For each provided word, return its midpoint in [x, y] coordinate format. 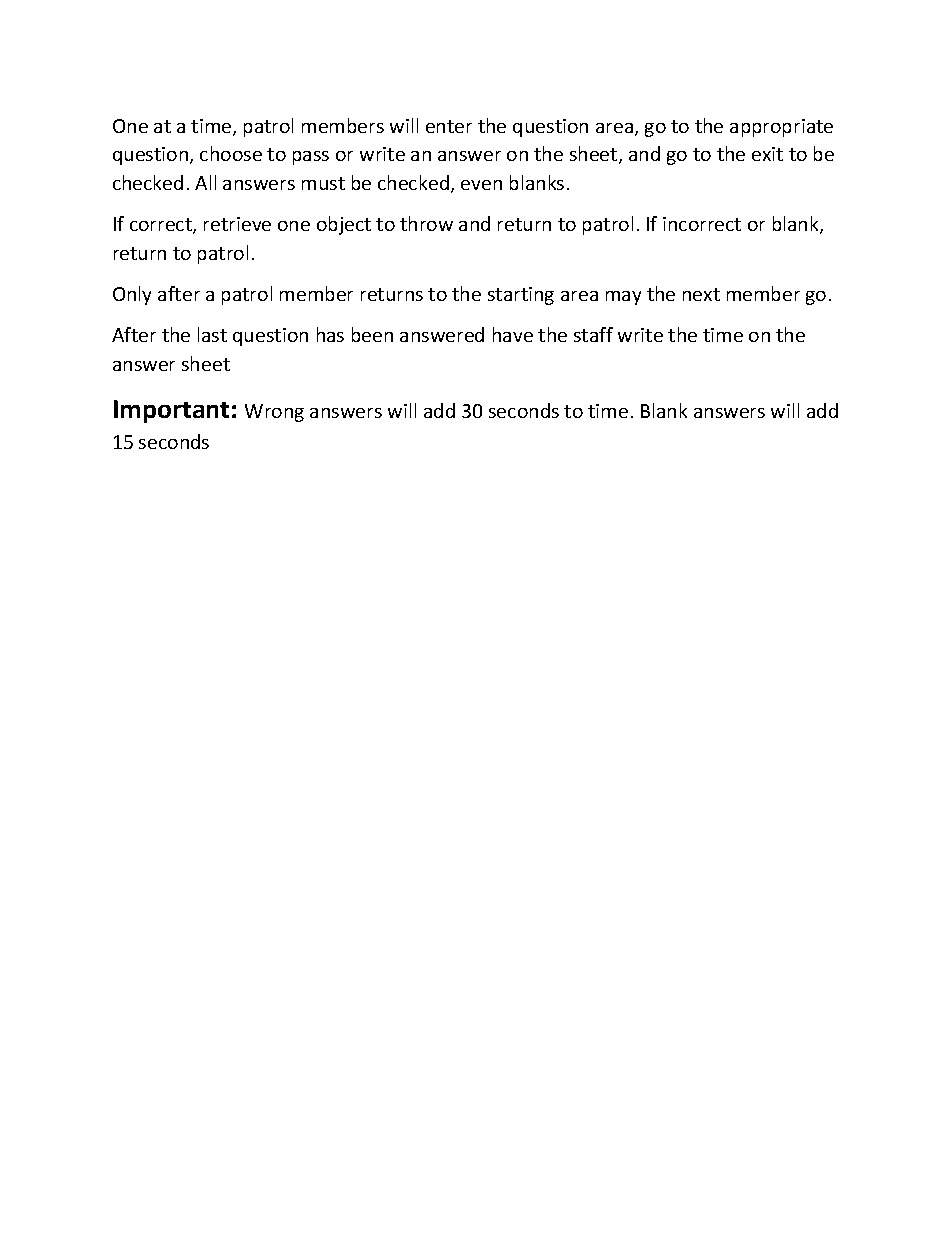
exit [767, 154]
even [481, 185]
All [205, 182]
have [513, 334]
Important [171, 411]
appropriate [781, 128]
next [701, 294]
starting [521, 296]
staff [593, 334]
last [212, 334]
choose [231, 153]
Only [132, 295]
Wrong [274, 413]
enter [449, 126]
